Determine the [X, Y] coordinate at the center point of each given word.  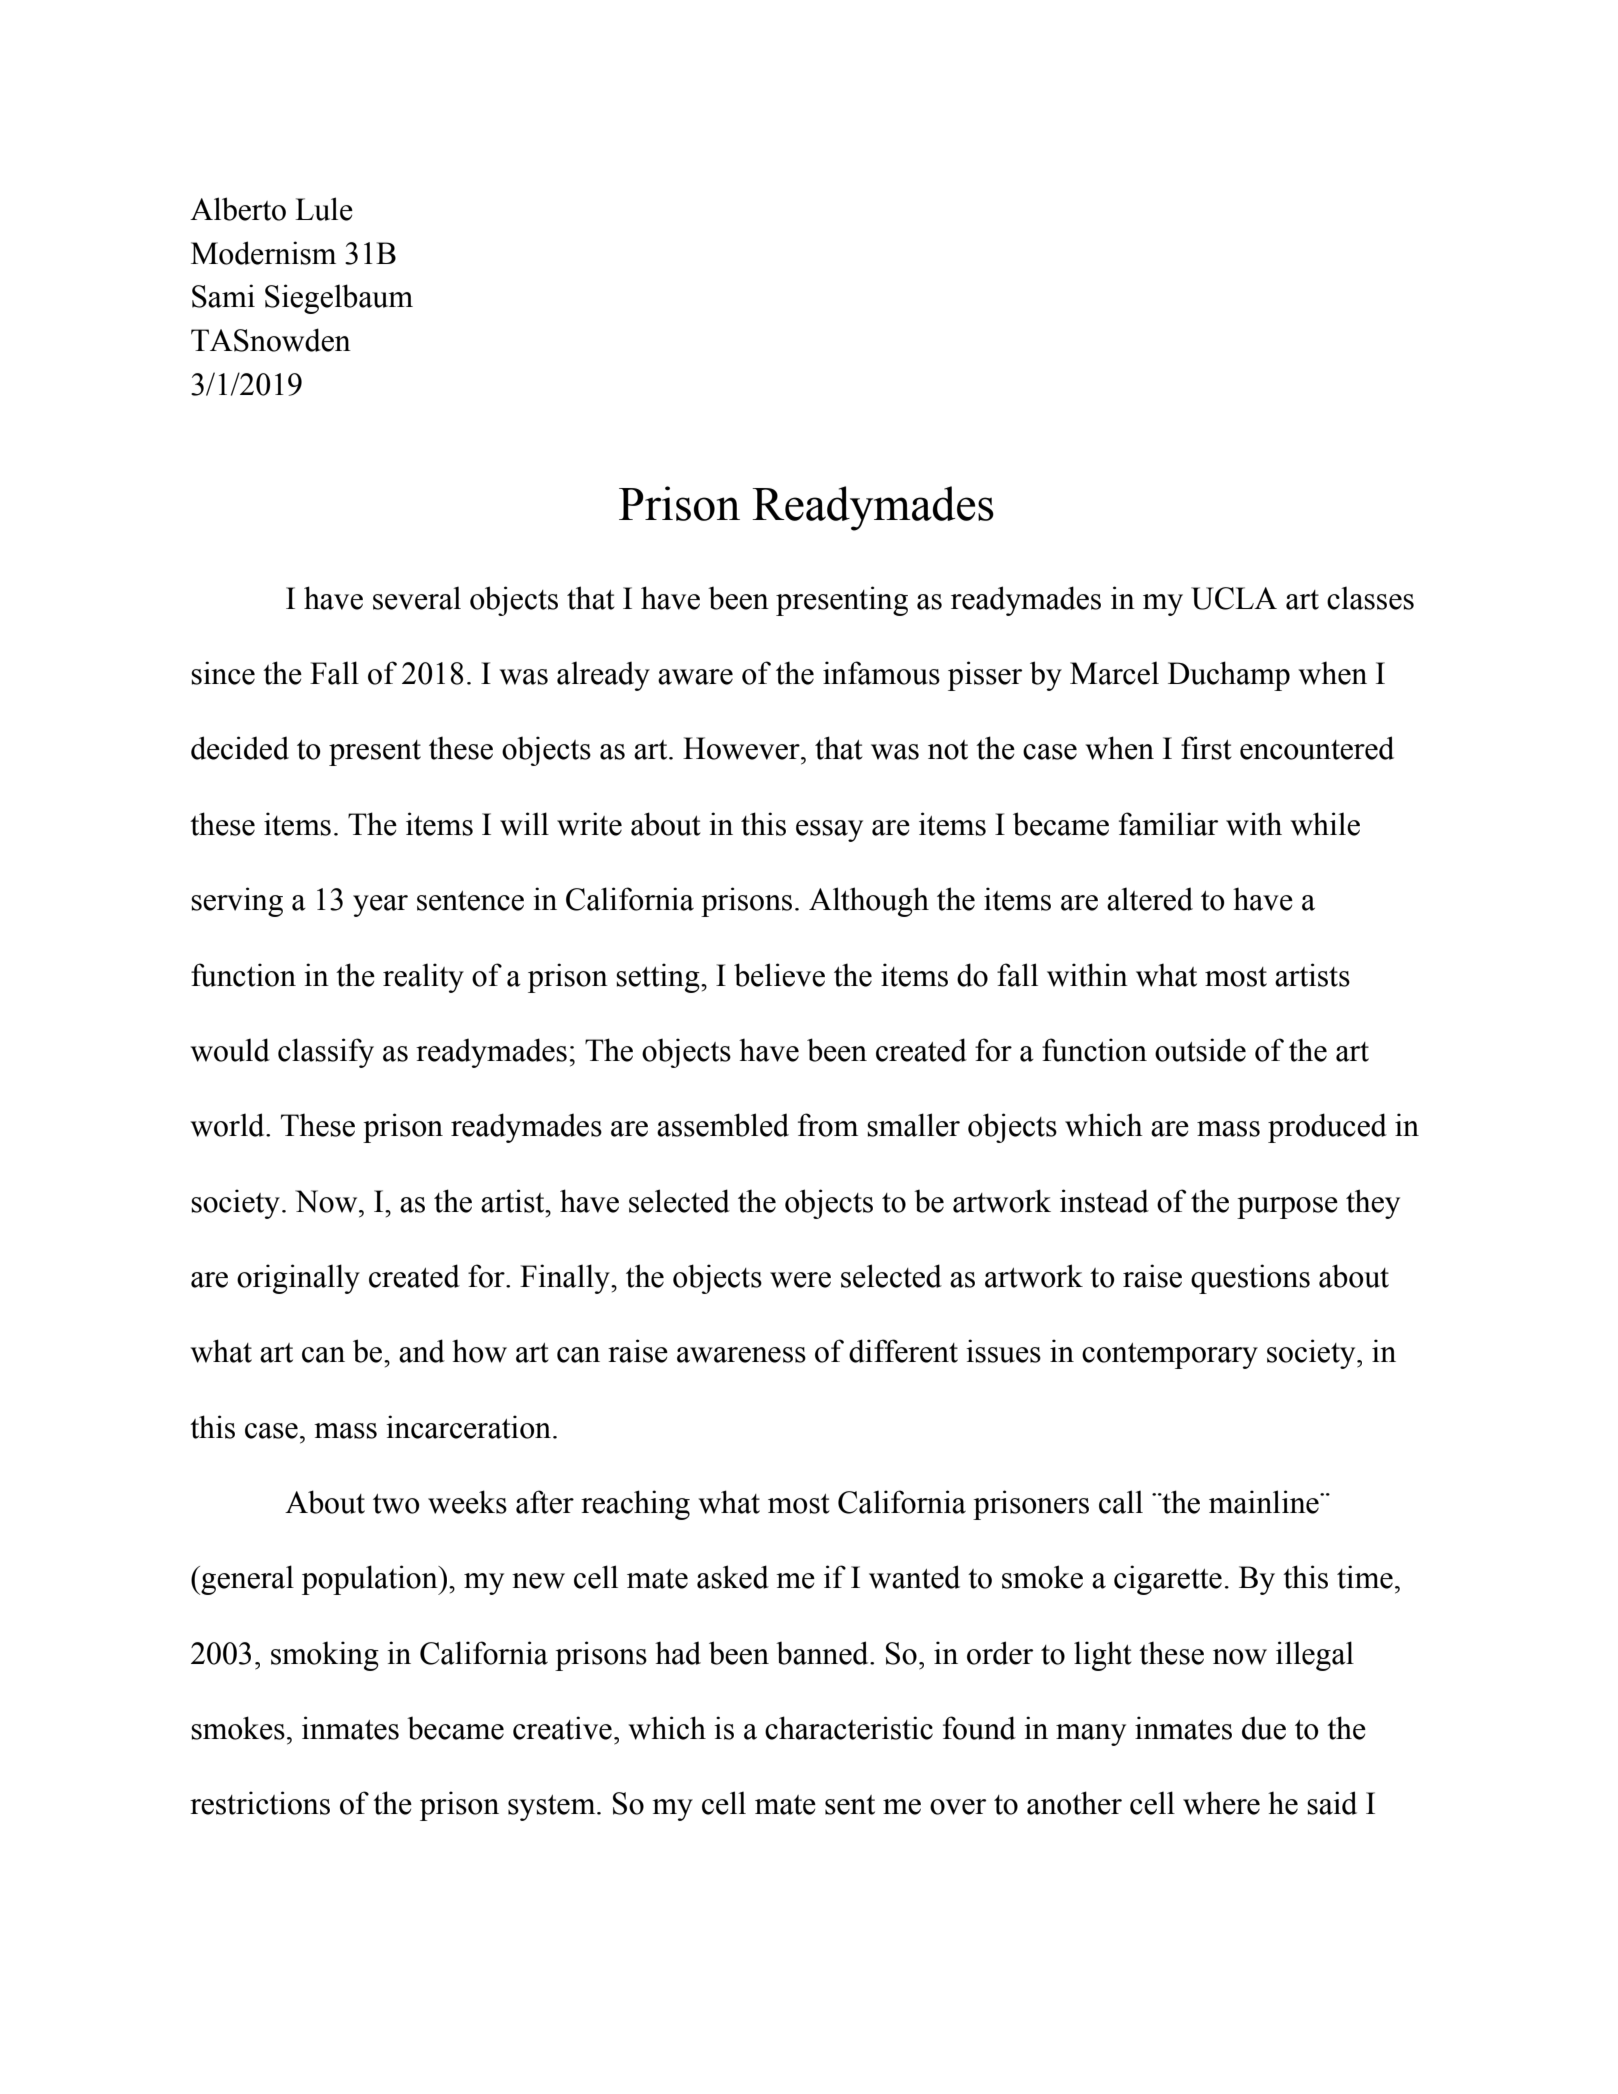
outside [1200, 1050]
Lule [324, 209]
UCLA [1234, 598]
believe [779, 975]
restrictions [260, 1803]
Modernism [263, 253]
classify [326, 1053]
